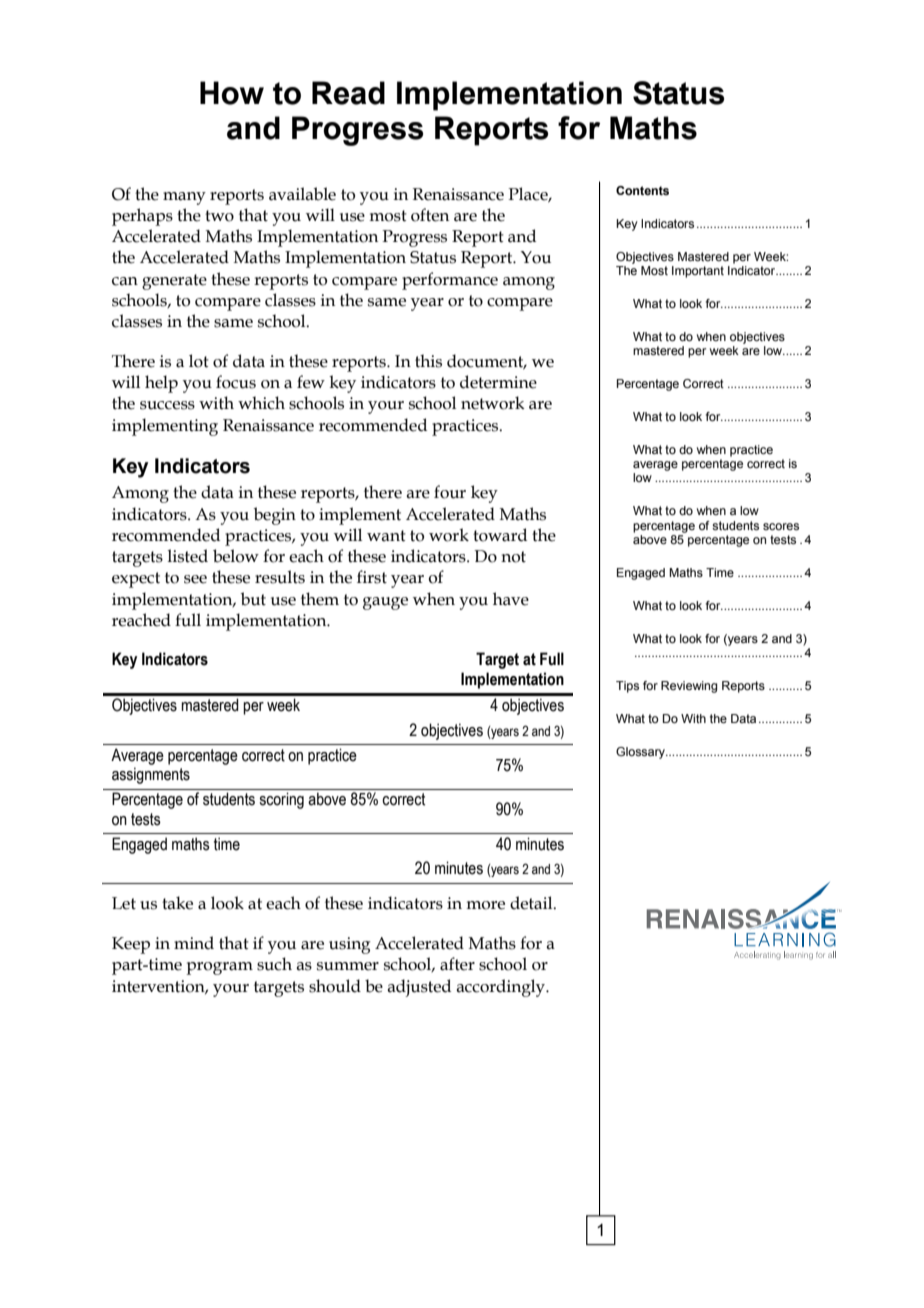 The width and height of the screenshot is (924, 1308). Describe the element at coordinates (781, 526) in the screenshot. I see `scores` at that location.
